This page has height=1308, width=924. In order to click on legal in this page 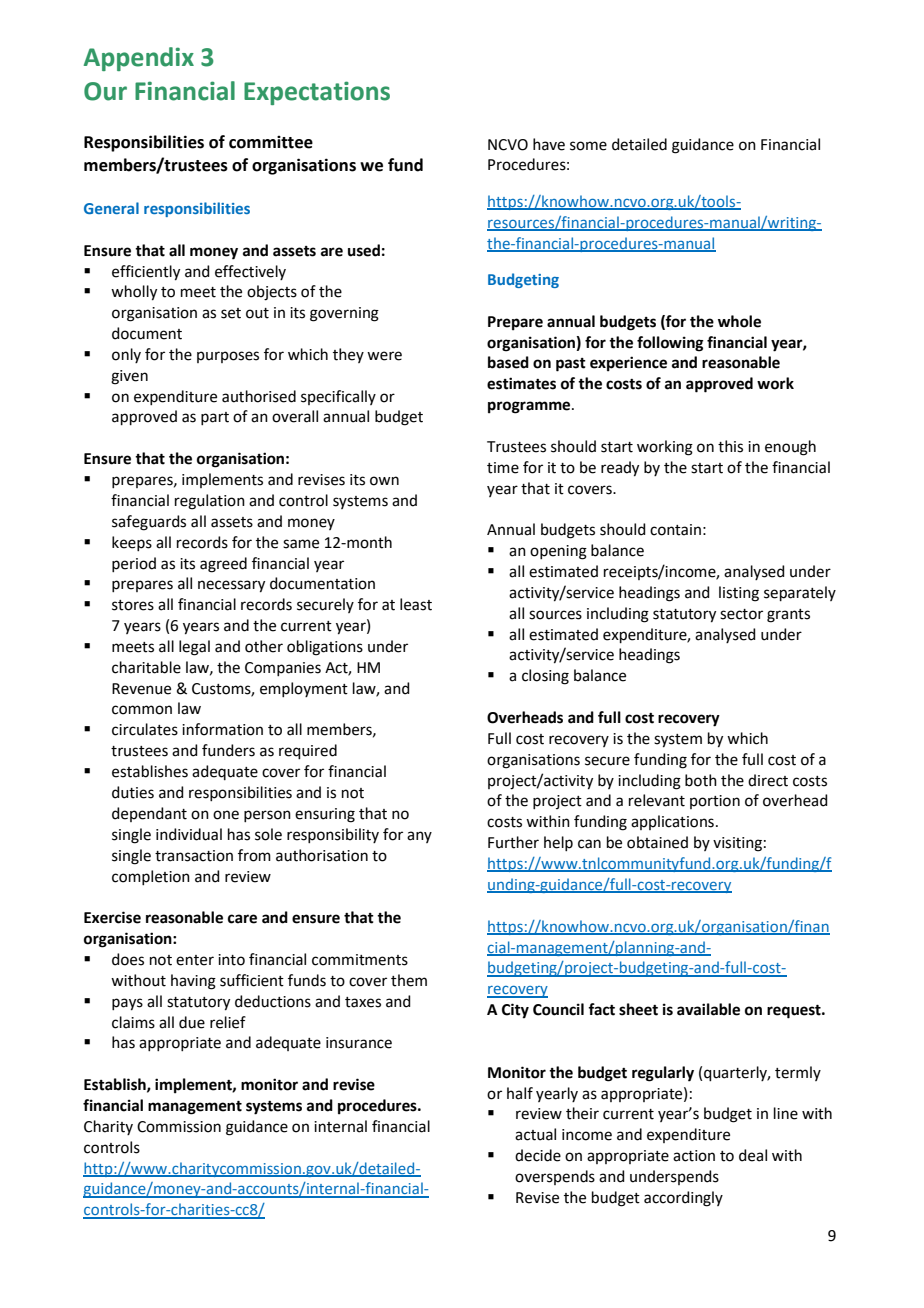, I will do `click(194, 648)`.
